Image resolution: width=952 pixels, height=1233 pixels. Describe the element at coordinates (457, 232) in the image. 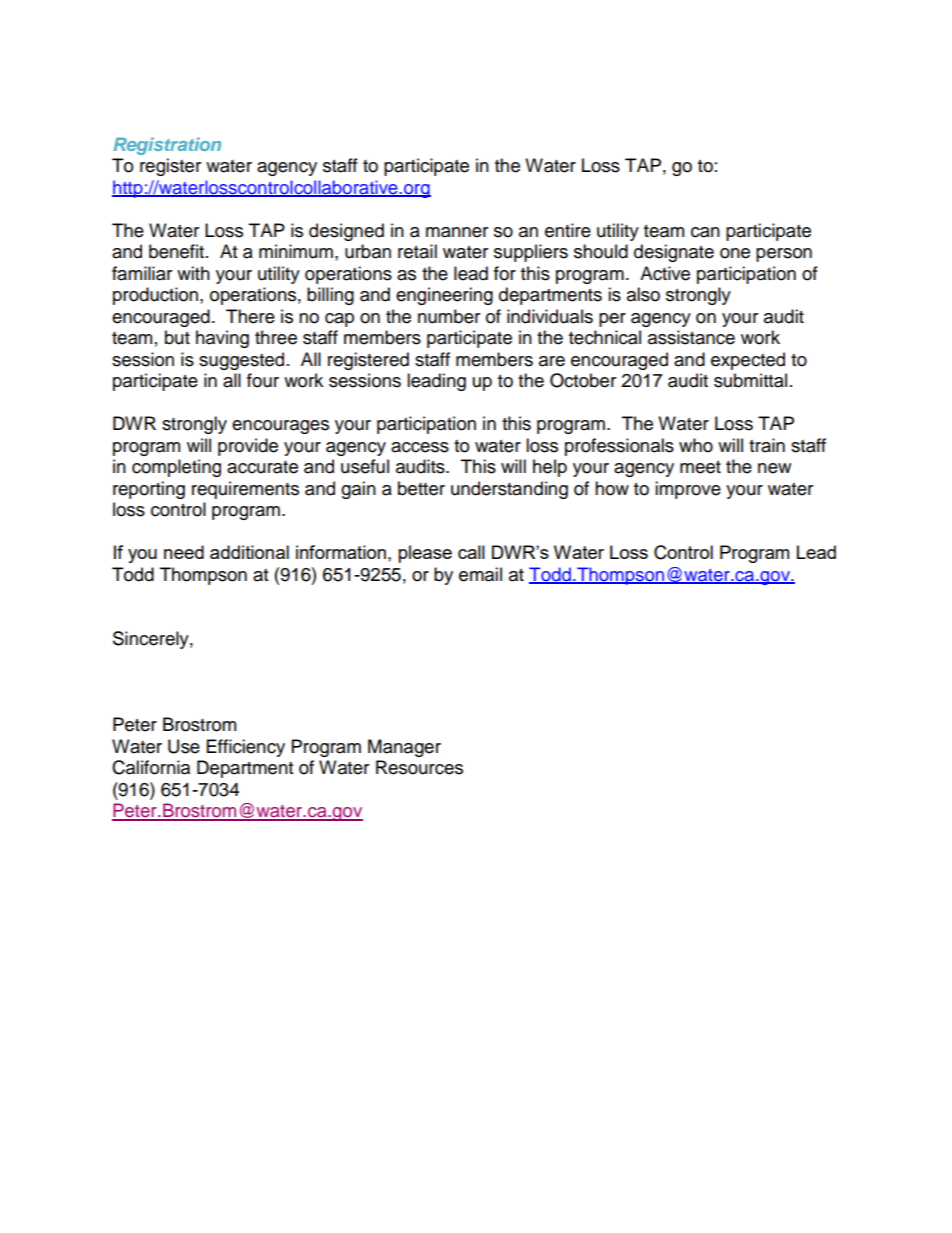

I see `manner` at that location.
